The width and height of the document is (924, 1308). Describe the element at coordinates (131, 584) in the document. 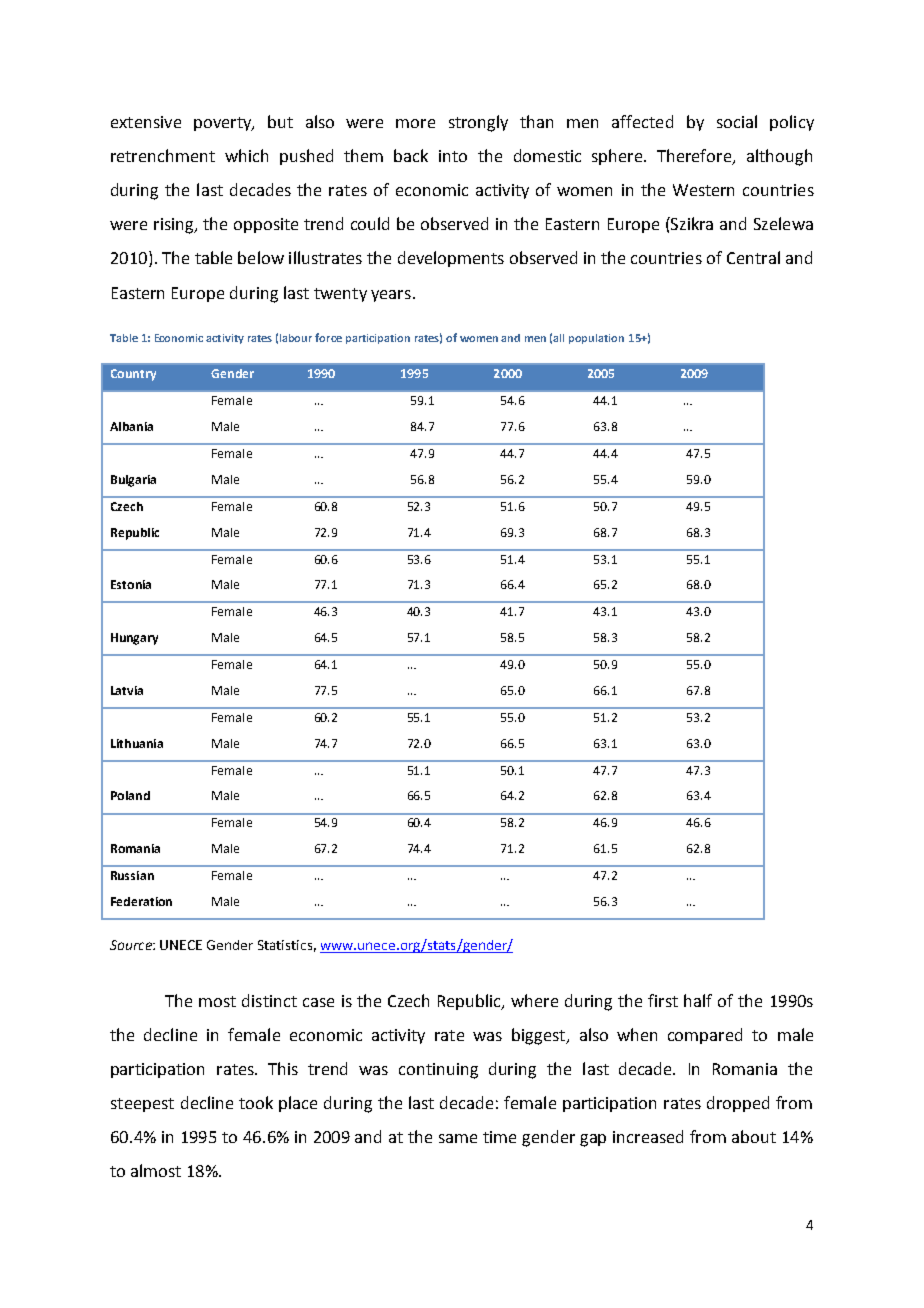

I see `Estonia` at that location.
